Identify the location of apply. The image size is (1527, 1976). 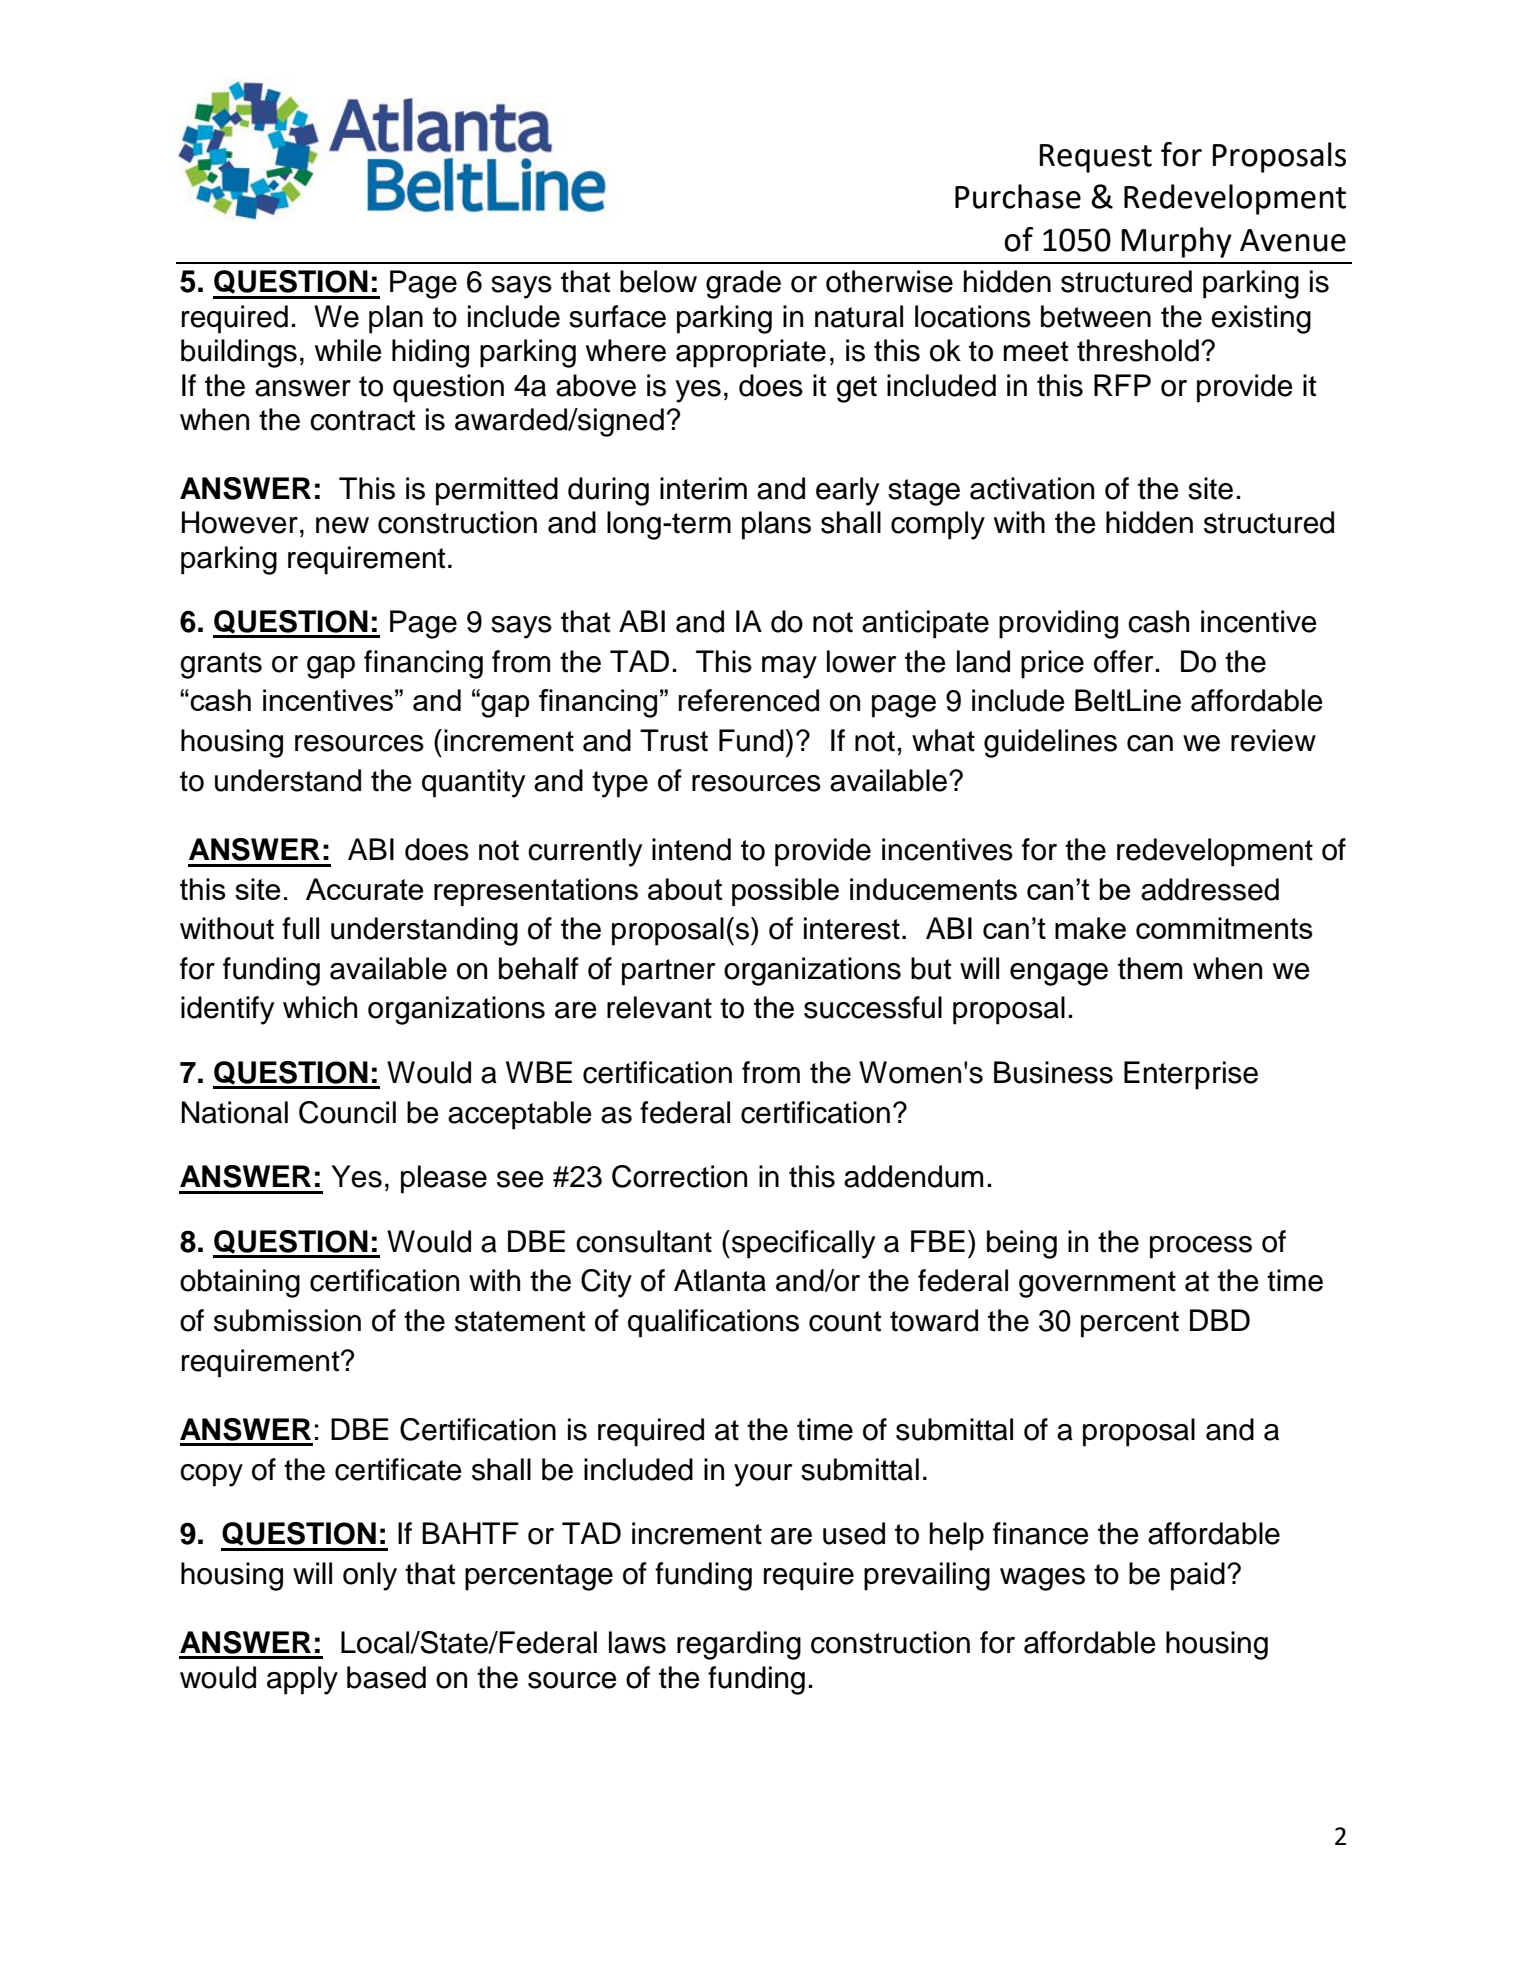
(302, 1680).
